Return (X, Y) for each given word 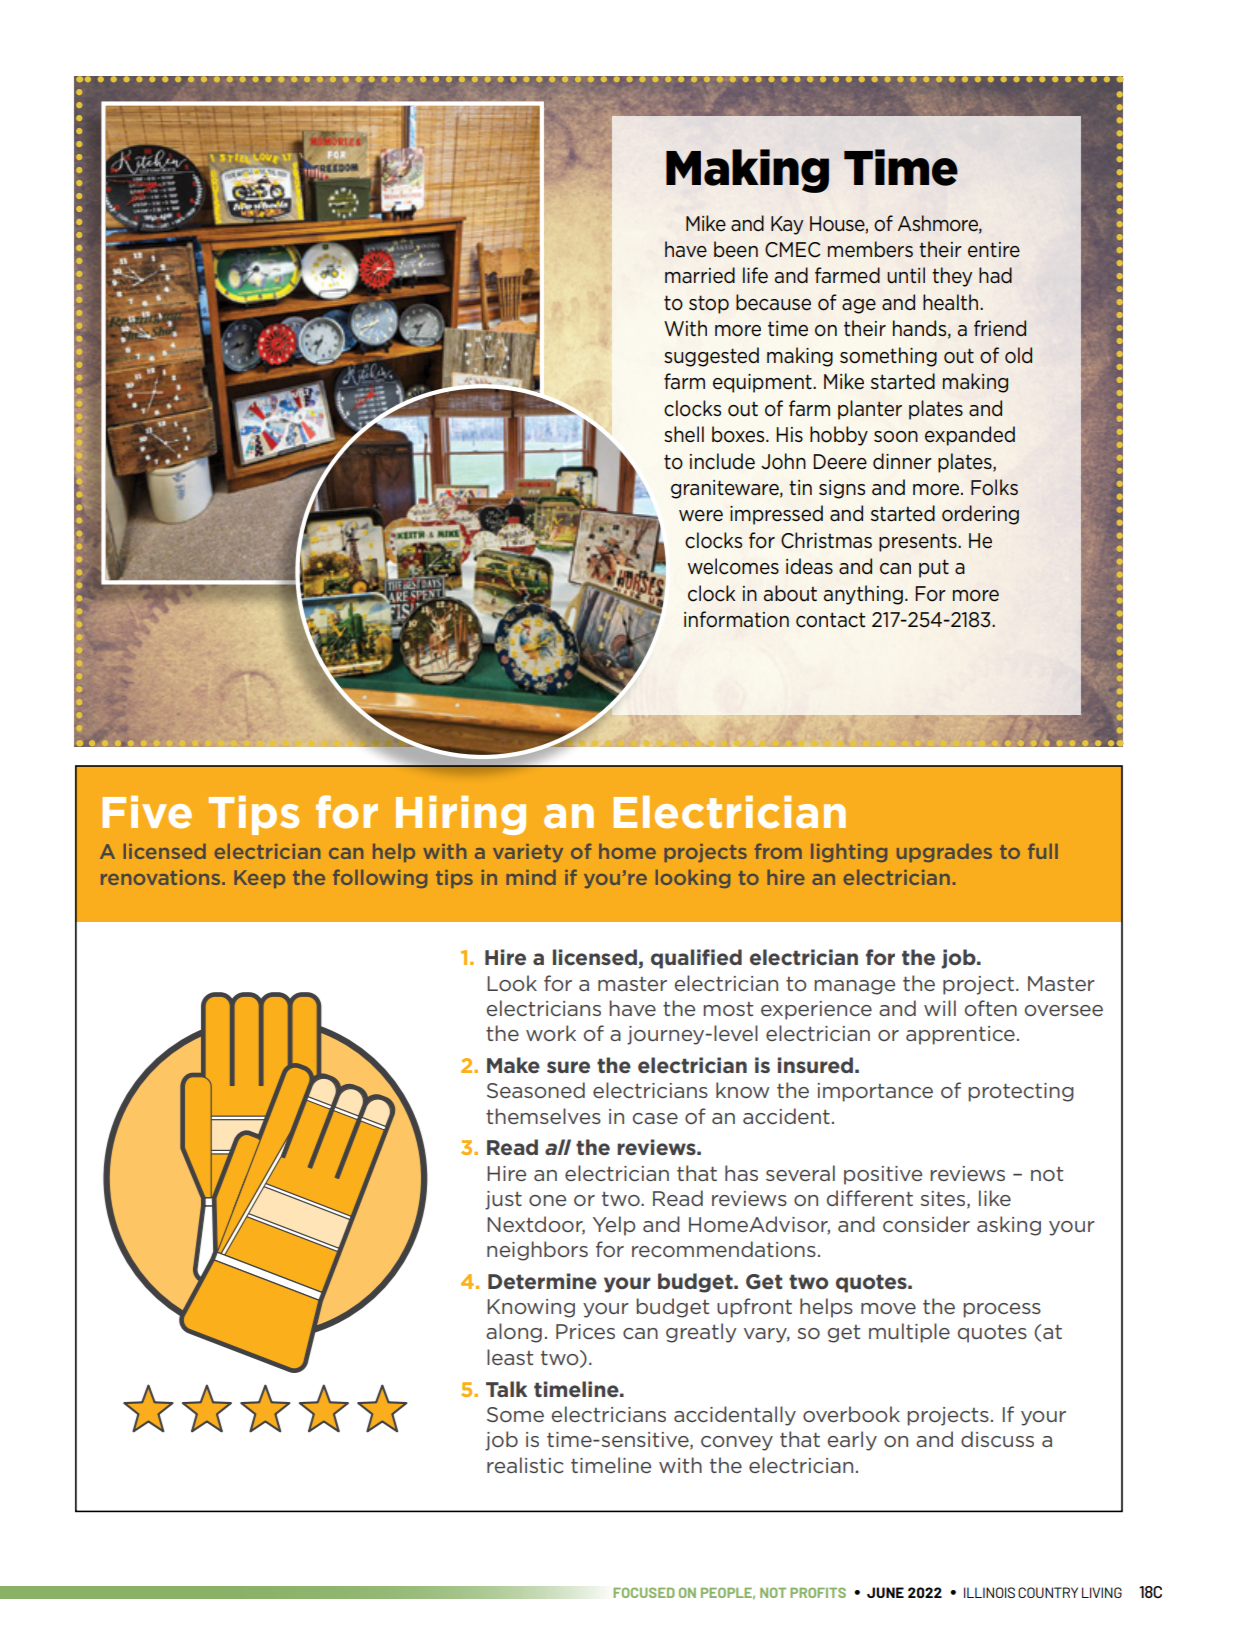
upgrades (944, 853)
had (995, 275)
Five (147, 812)
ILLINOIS (989, 1592)
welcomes (733, 566)
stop (709, 304)
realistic (525, 1465)
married (700, 275)
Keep (260, 879)
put (934, 568)
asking (1009, 1226)
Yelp (614, 1226)
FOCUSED (644, 1592)
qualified (696, 959)
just (503, 1200)
